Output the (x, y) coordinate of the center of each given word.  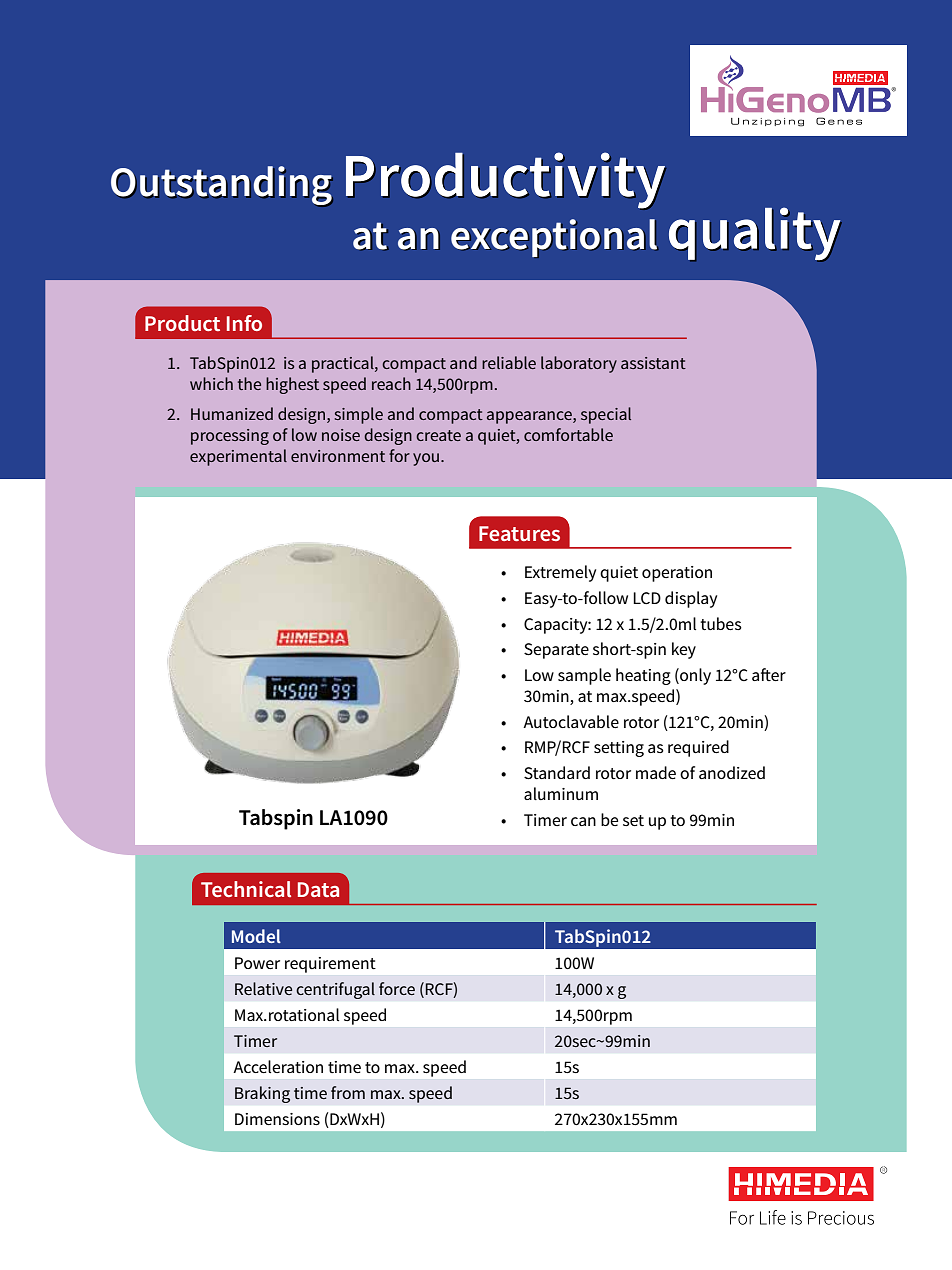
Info (244, 323)
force (397, 988)
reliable (509, 362)
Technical (246, 889)
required (698, 748)
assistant (653, 363)
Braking (262, 1094)
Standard (557, 773)
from (348, 1092)
